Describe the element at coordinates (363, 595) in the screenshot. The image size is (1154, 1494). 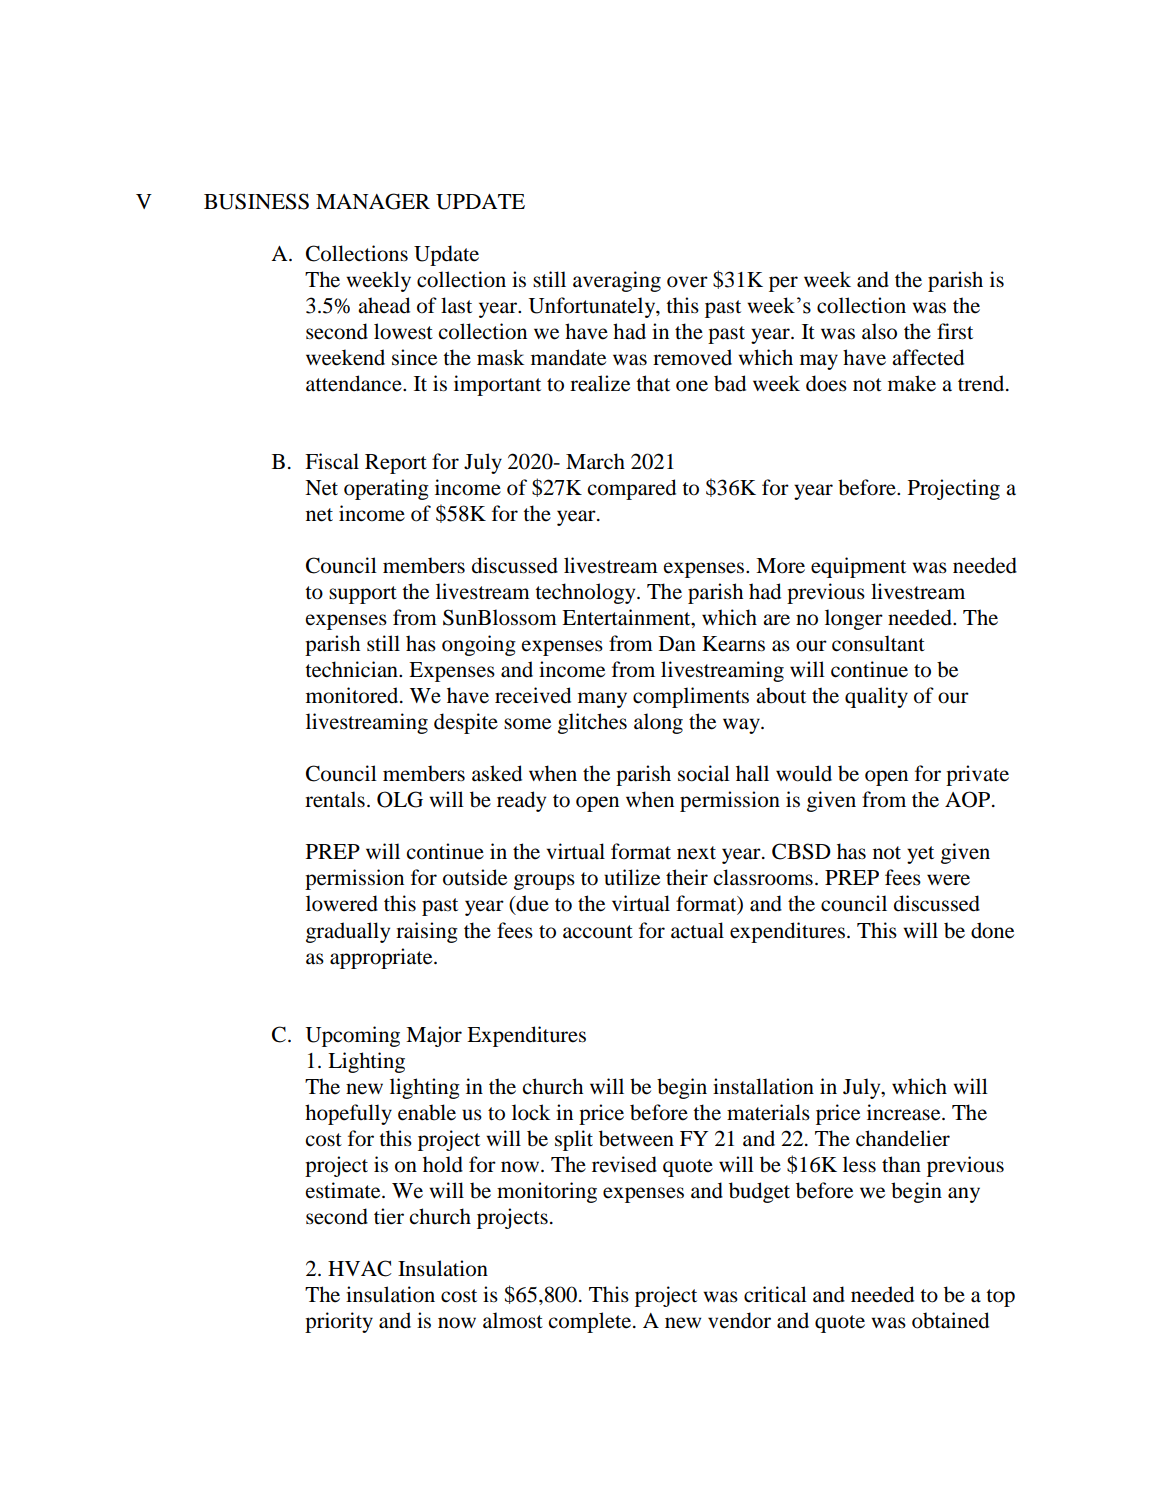
I see `support` at that location.
